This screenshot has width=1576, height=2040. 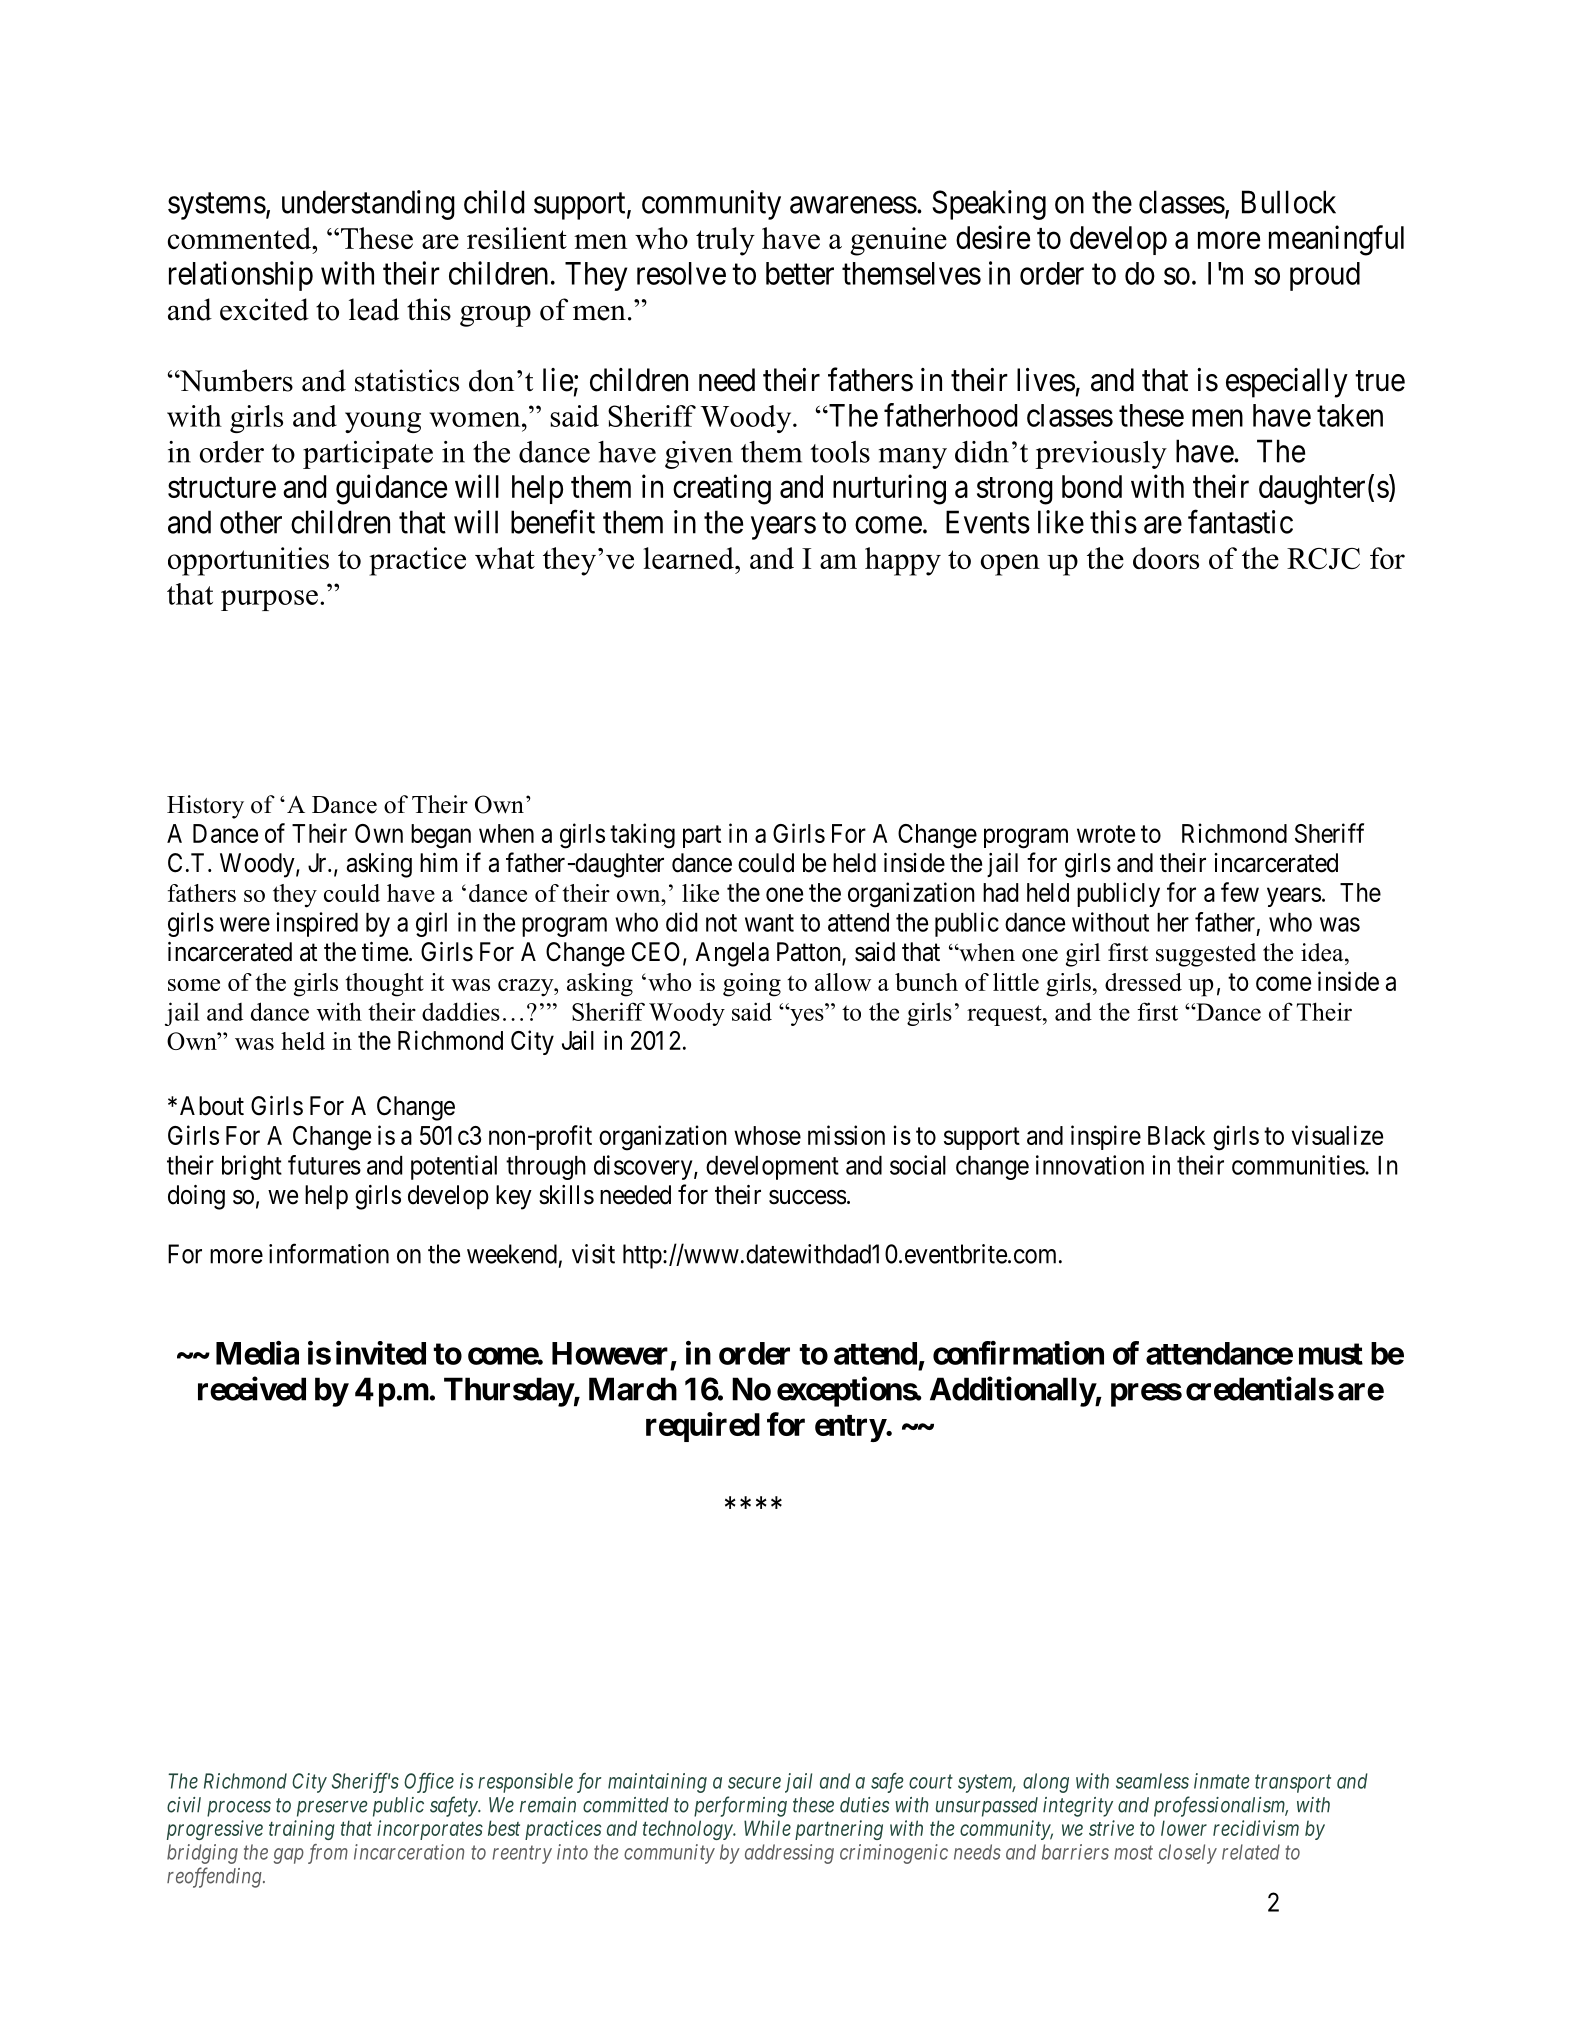 What do you see at coordinates (767, 1828) in the screenshot?
I see `While` at bounding box center [767, 1828].
